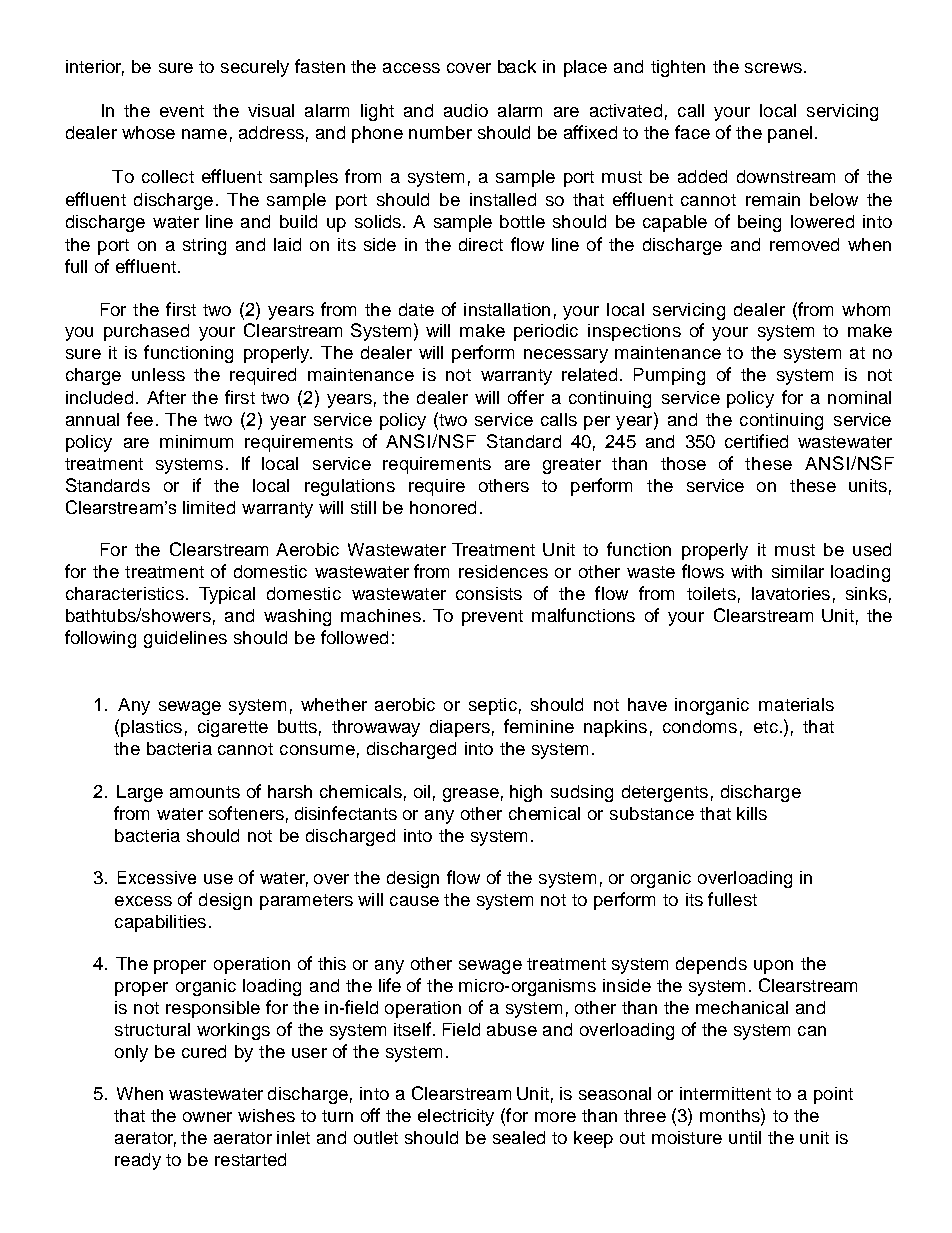 The image size is (952, 1233). I want to click on owner, so click(207, 1117).
